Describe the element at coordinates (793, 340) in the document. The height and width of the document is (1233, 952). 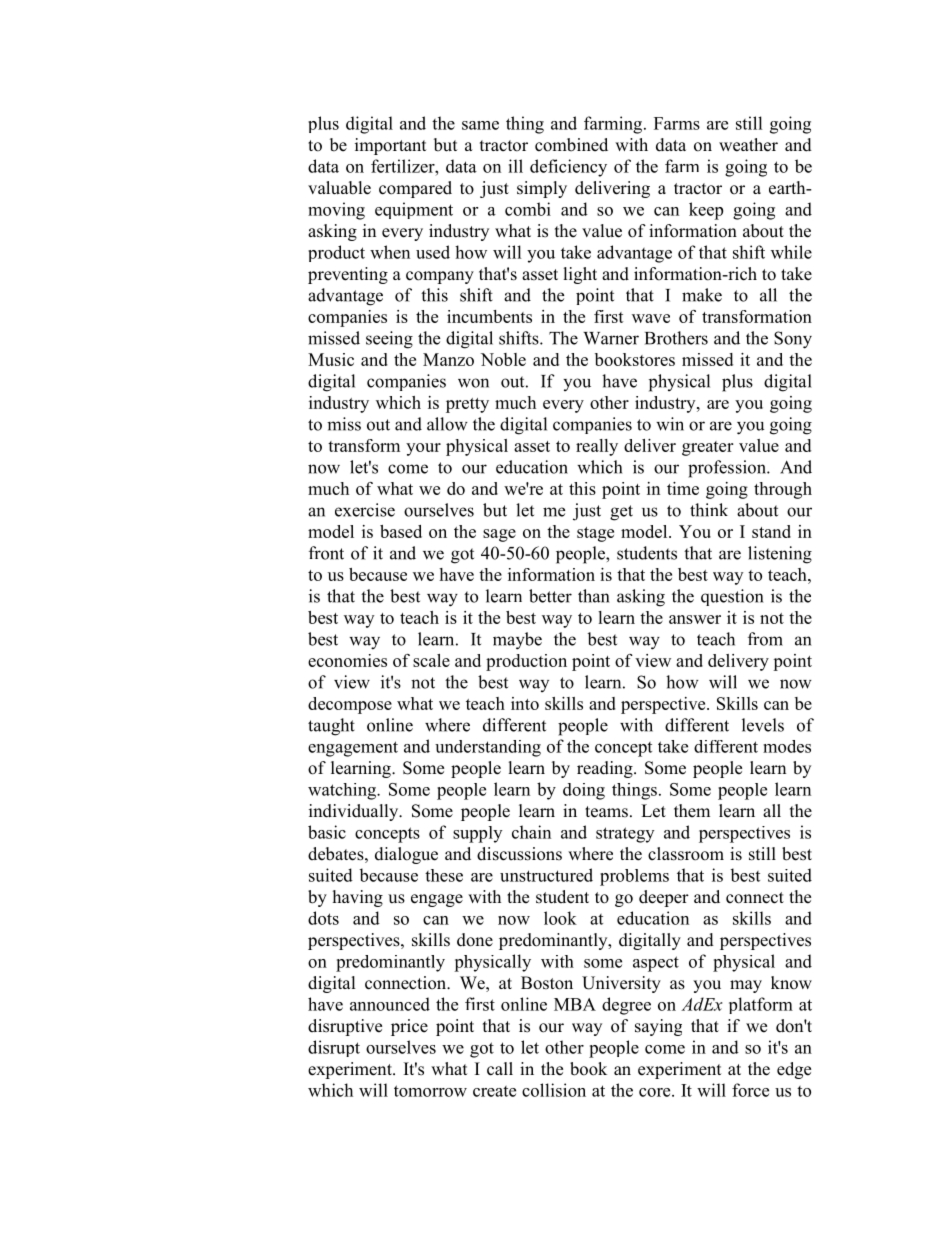
I see `Sony` at that location.
